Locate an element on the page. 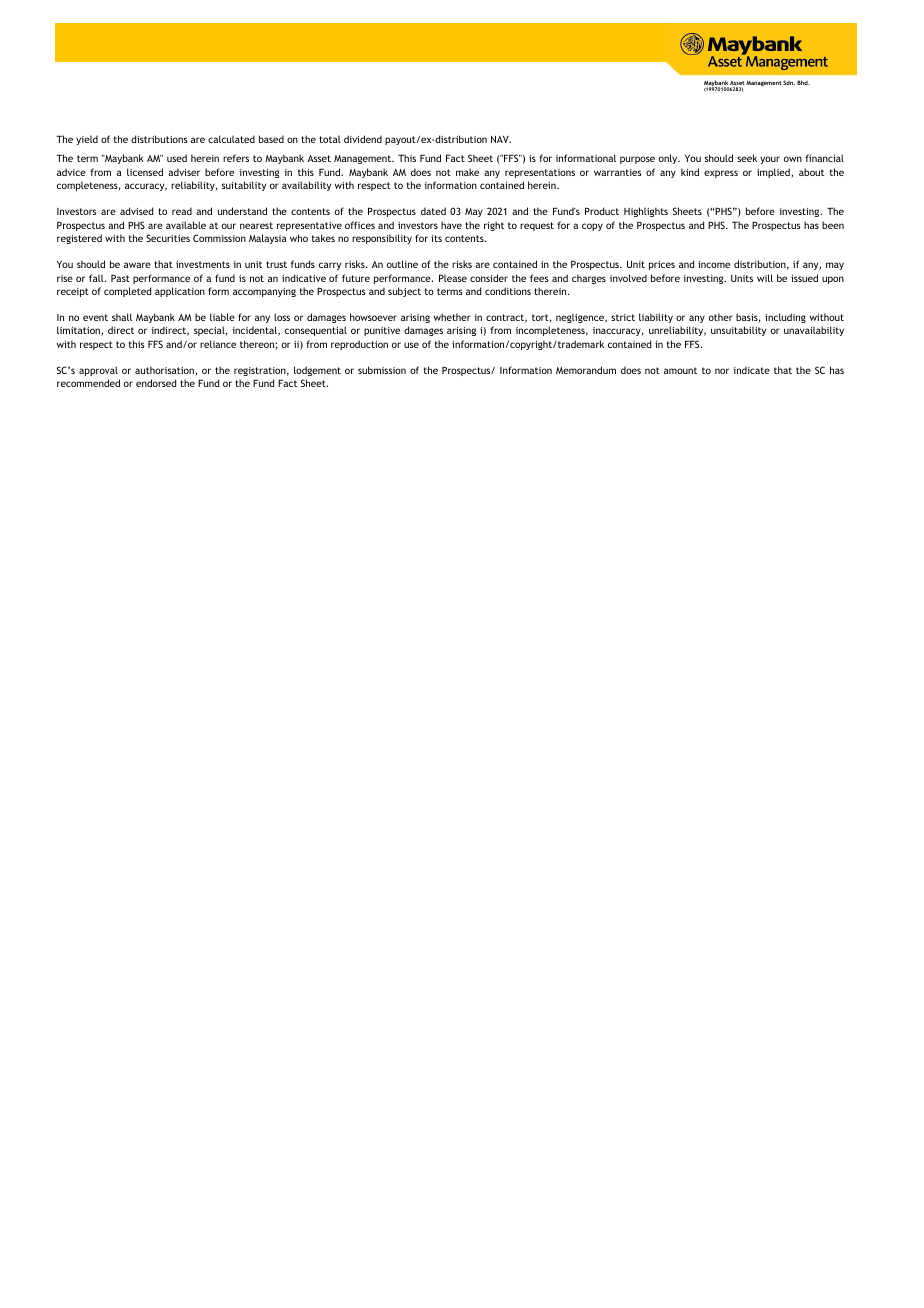 The height and width of the image is (1308, 924). dividend is located at coordinates (363, 139).
